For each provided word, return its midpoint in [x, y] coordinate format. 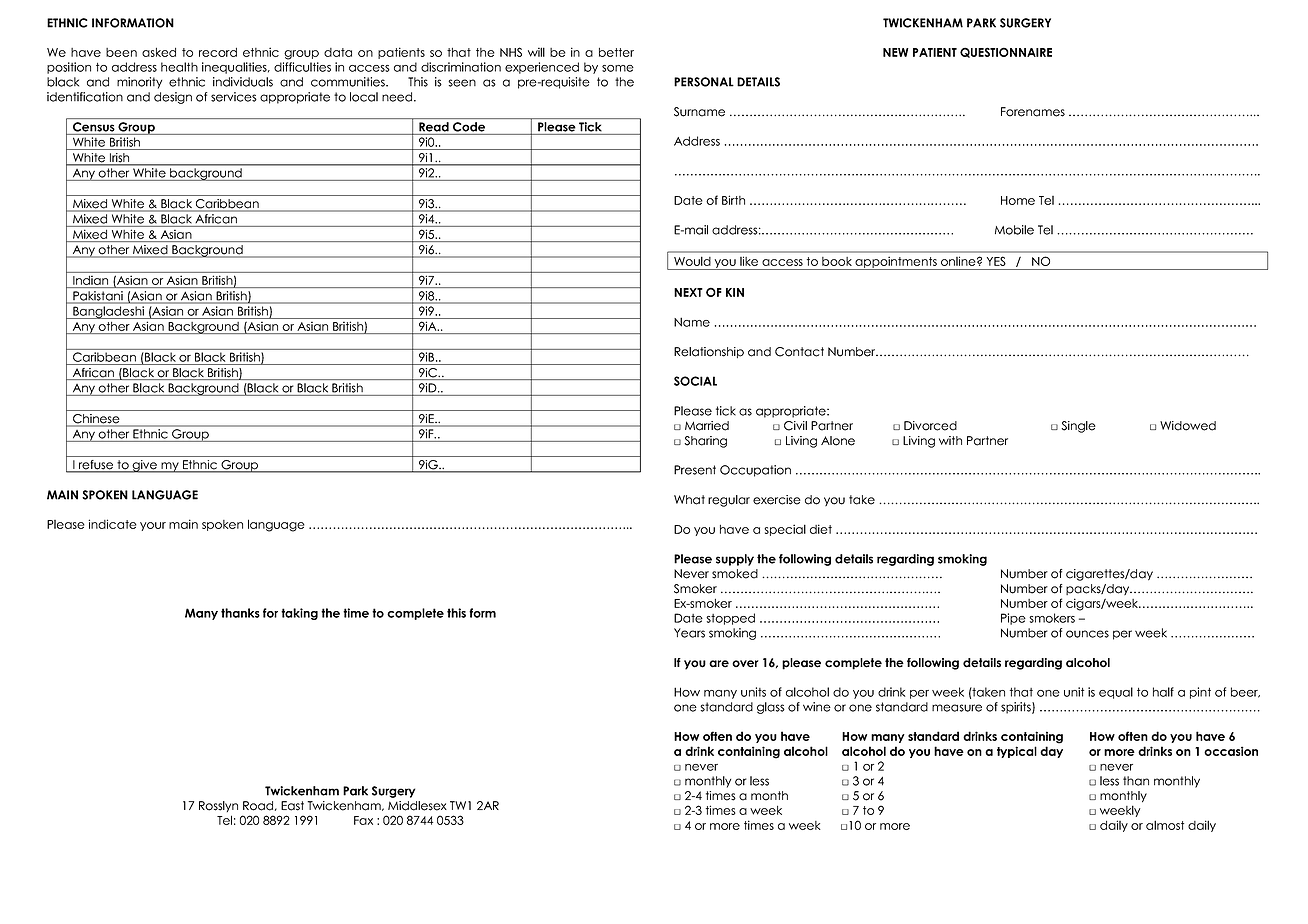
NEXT [688, 292]
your [153, 526]
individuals [243, 82]
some [618, 68]
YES [996, 261]
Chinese [96, 418]
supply [735, 560]
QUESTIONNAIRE [1006, 52]
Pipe [1013, 619]
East [292, 806]
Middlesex [417, 806]
